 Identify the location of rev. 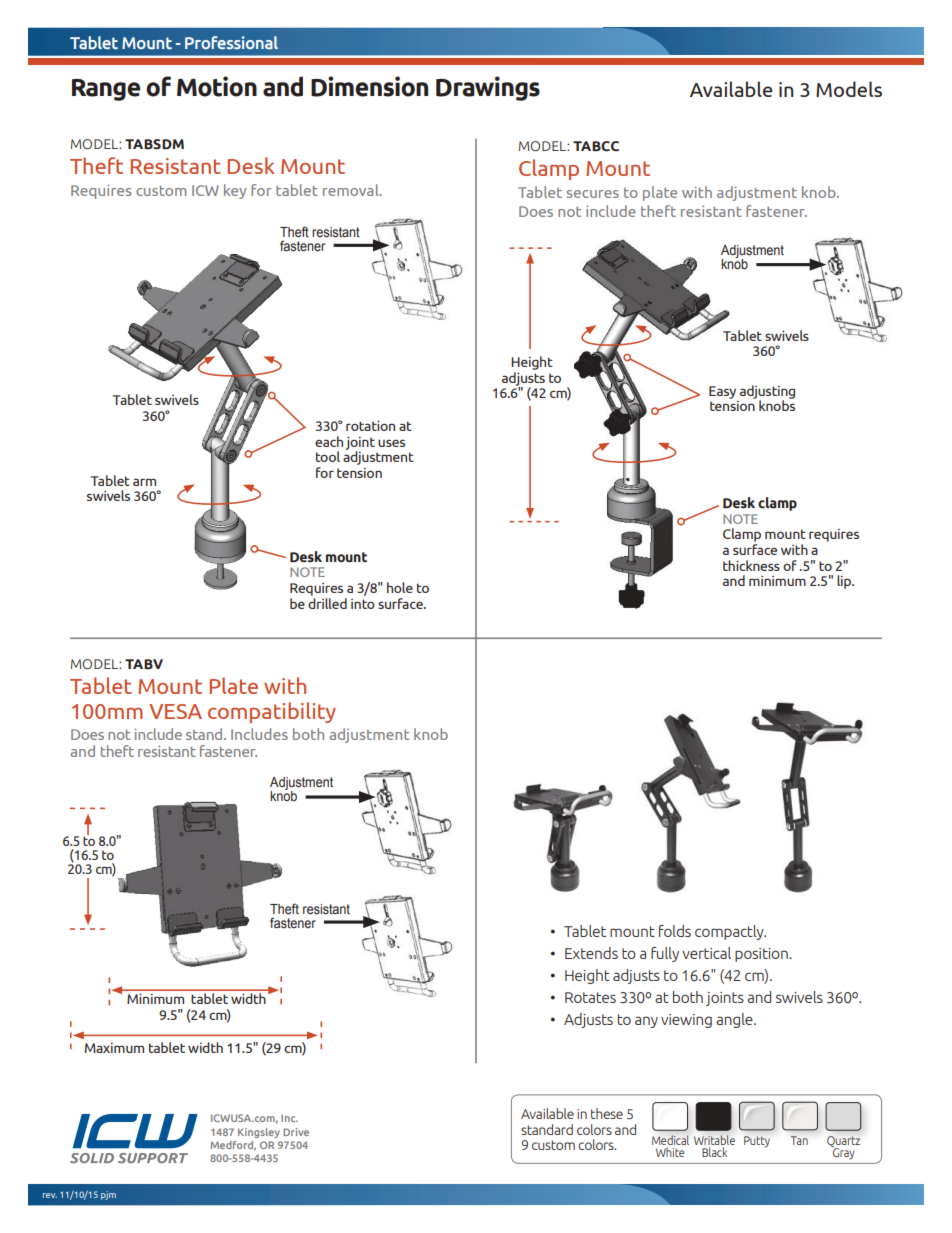
(50, 1195).
